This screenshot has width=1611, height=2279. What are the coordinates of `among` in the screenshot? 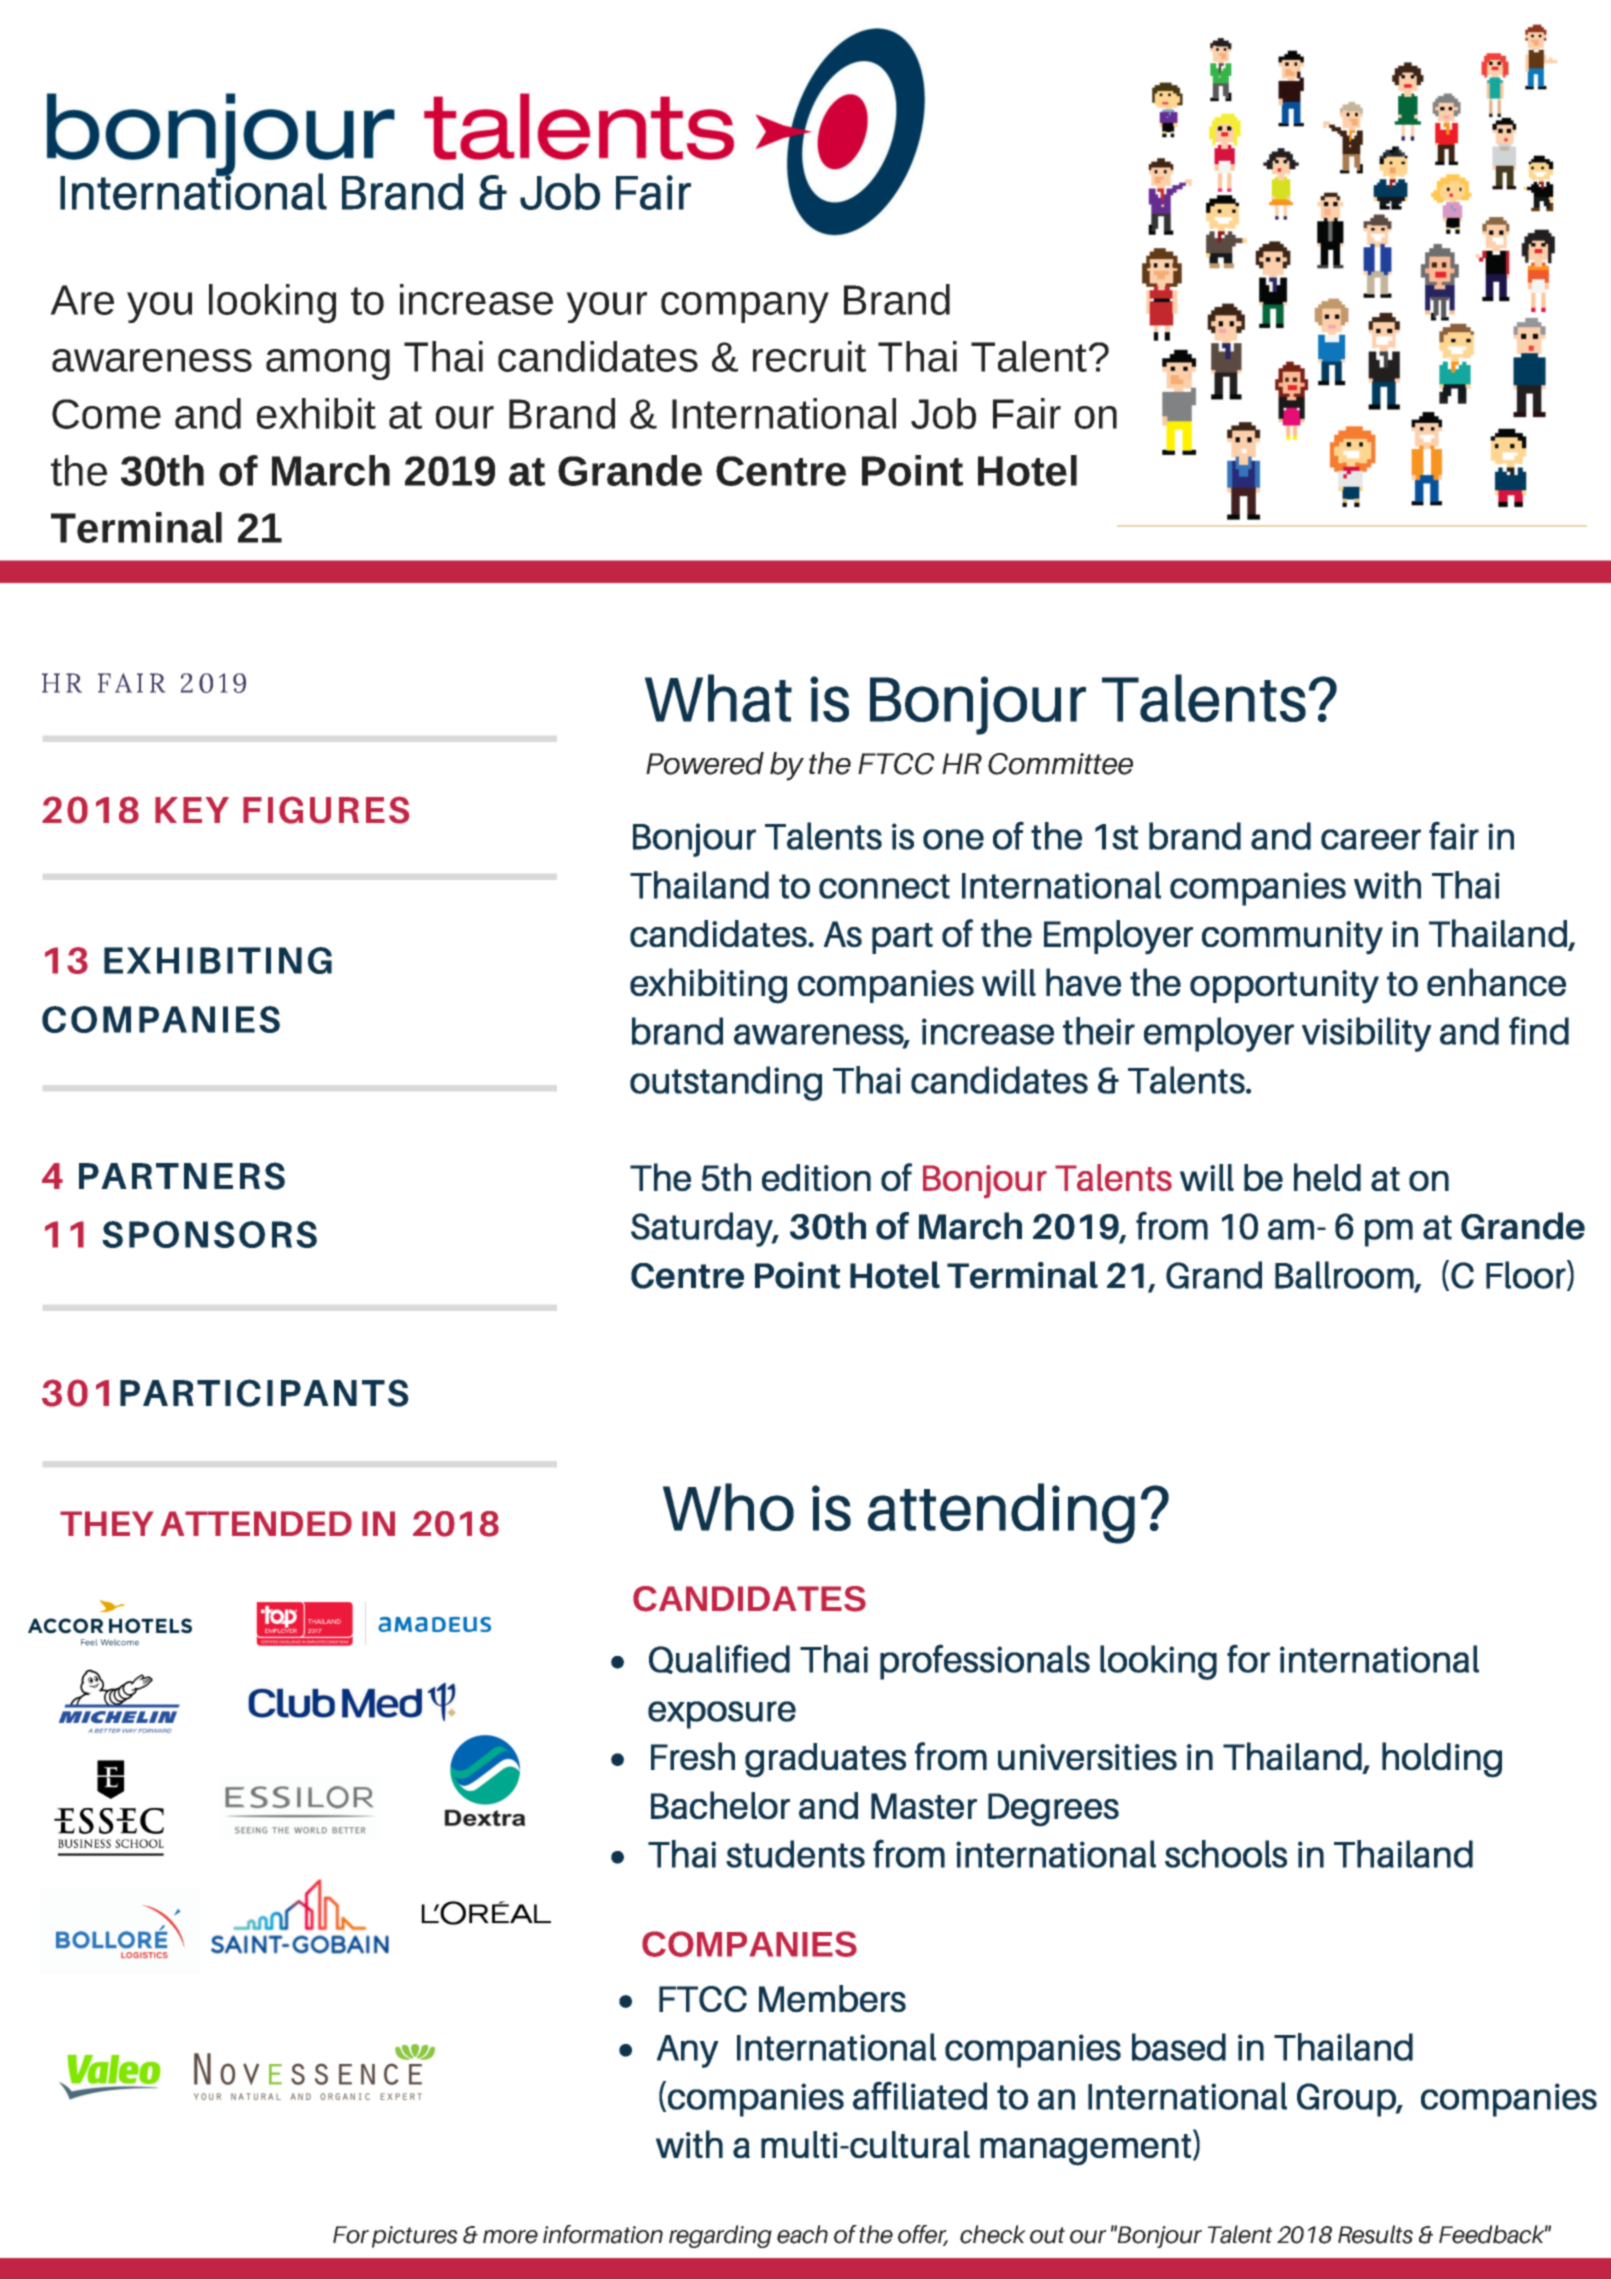 It's located at (328, 364).
